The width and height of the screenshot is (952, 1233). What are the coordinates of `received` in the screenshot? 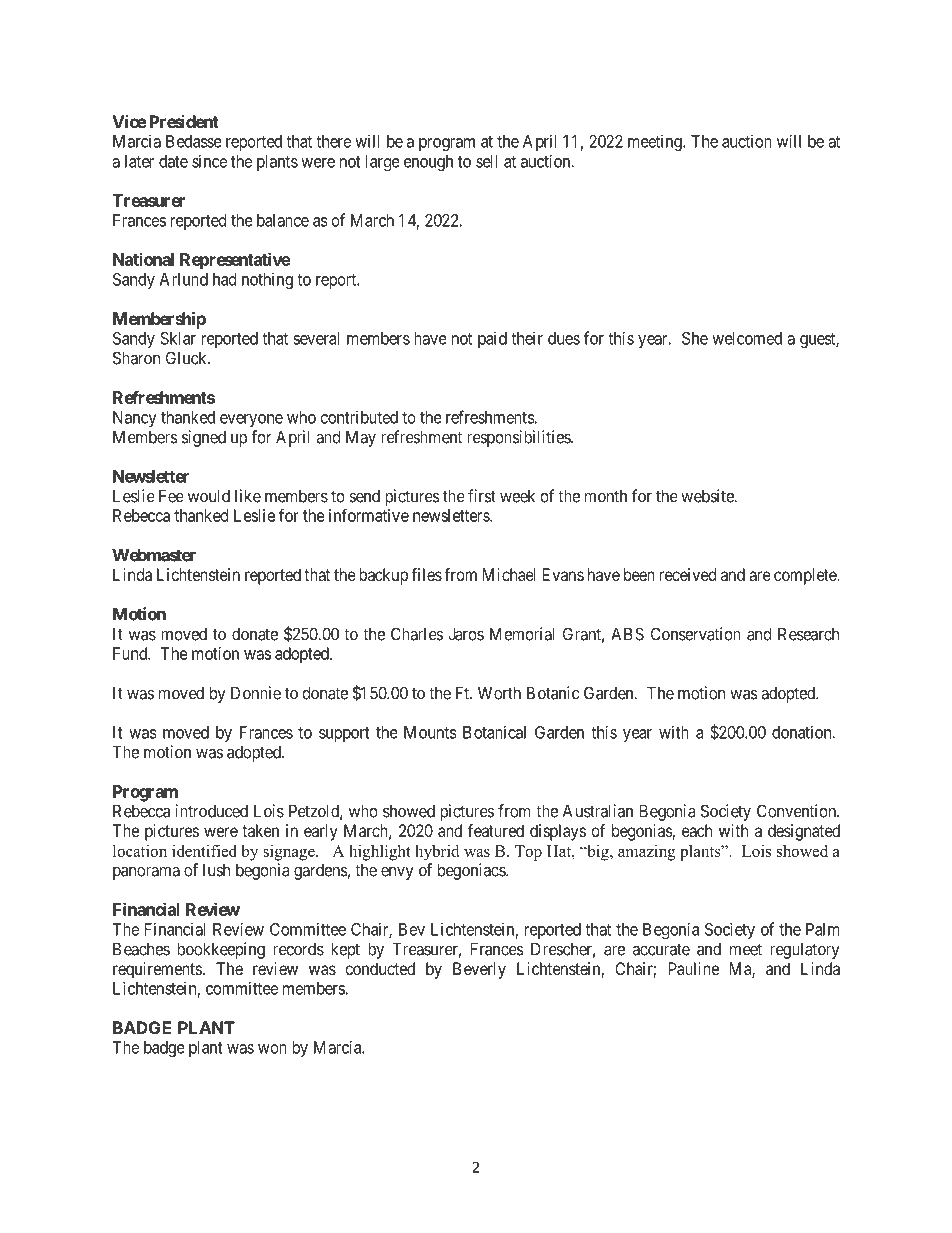 It's located at (687, 574).
